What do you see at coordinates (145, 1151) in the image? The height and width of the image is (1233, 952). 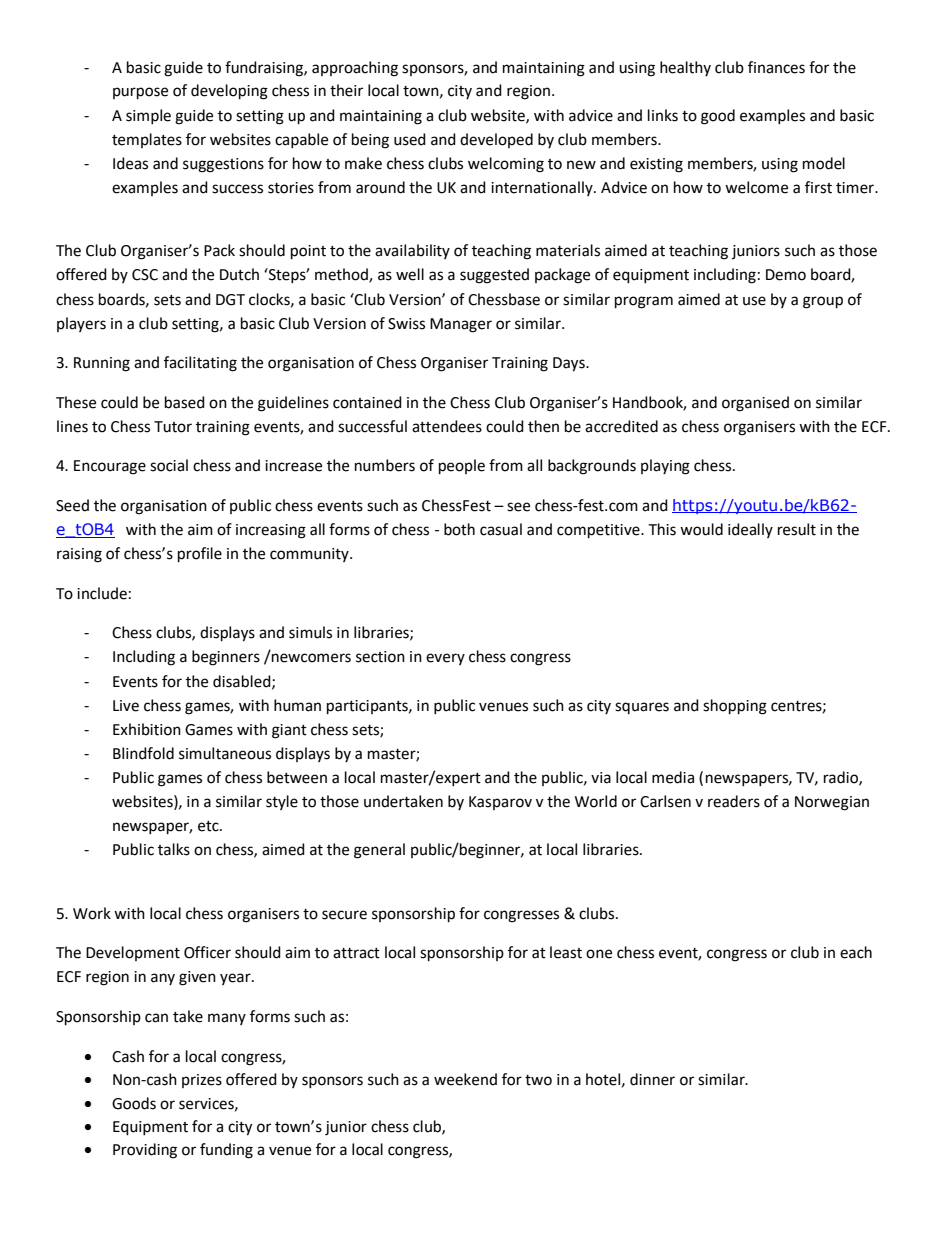 I see `Providing` at bounding box center [145, 1151].
